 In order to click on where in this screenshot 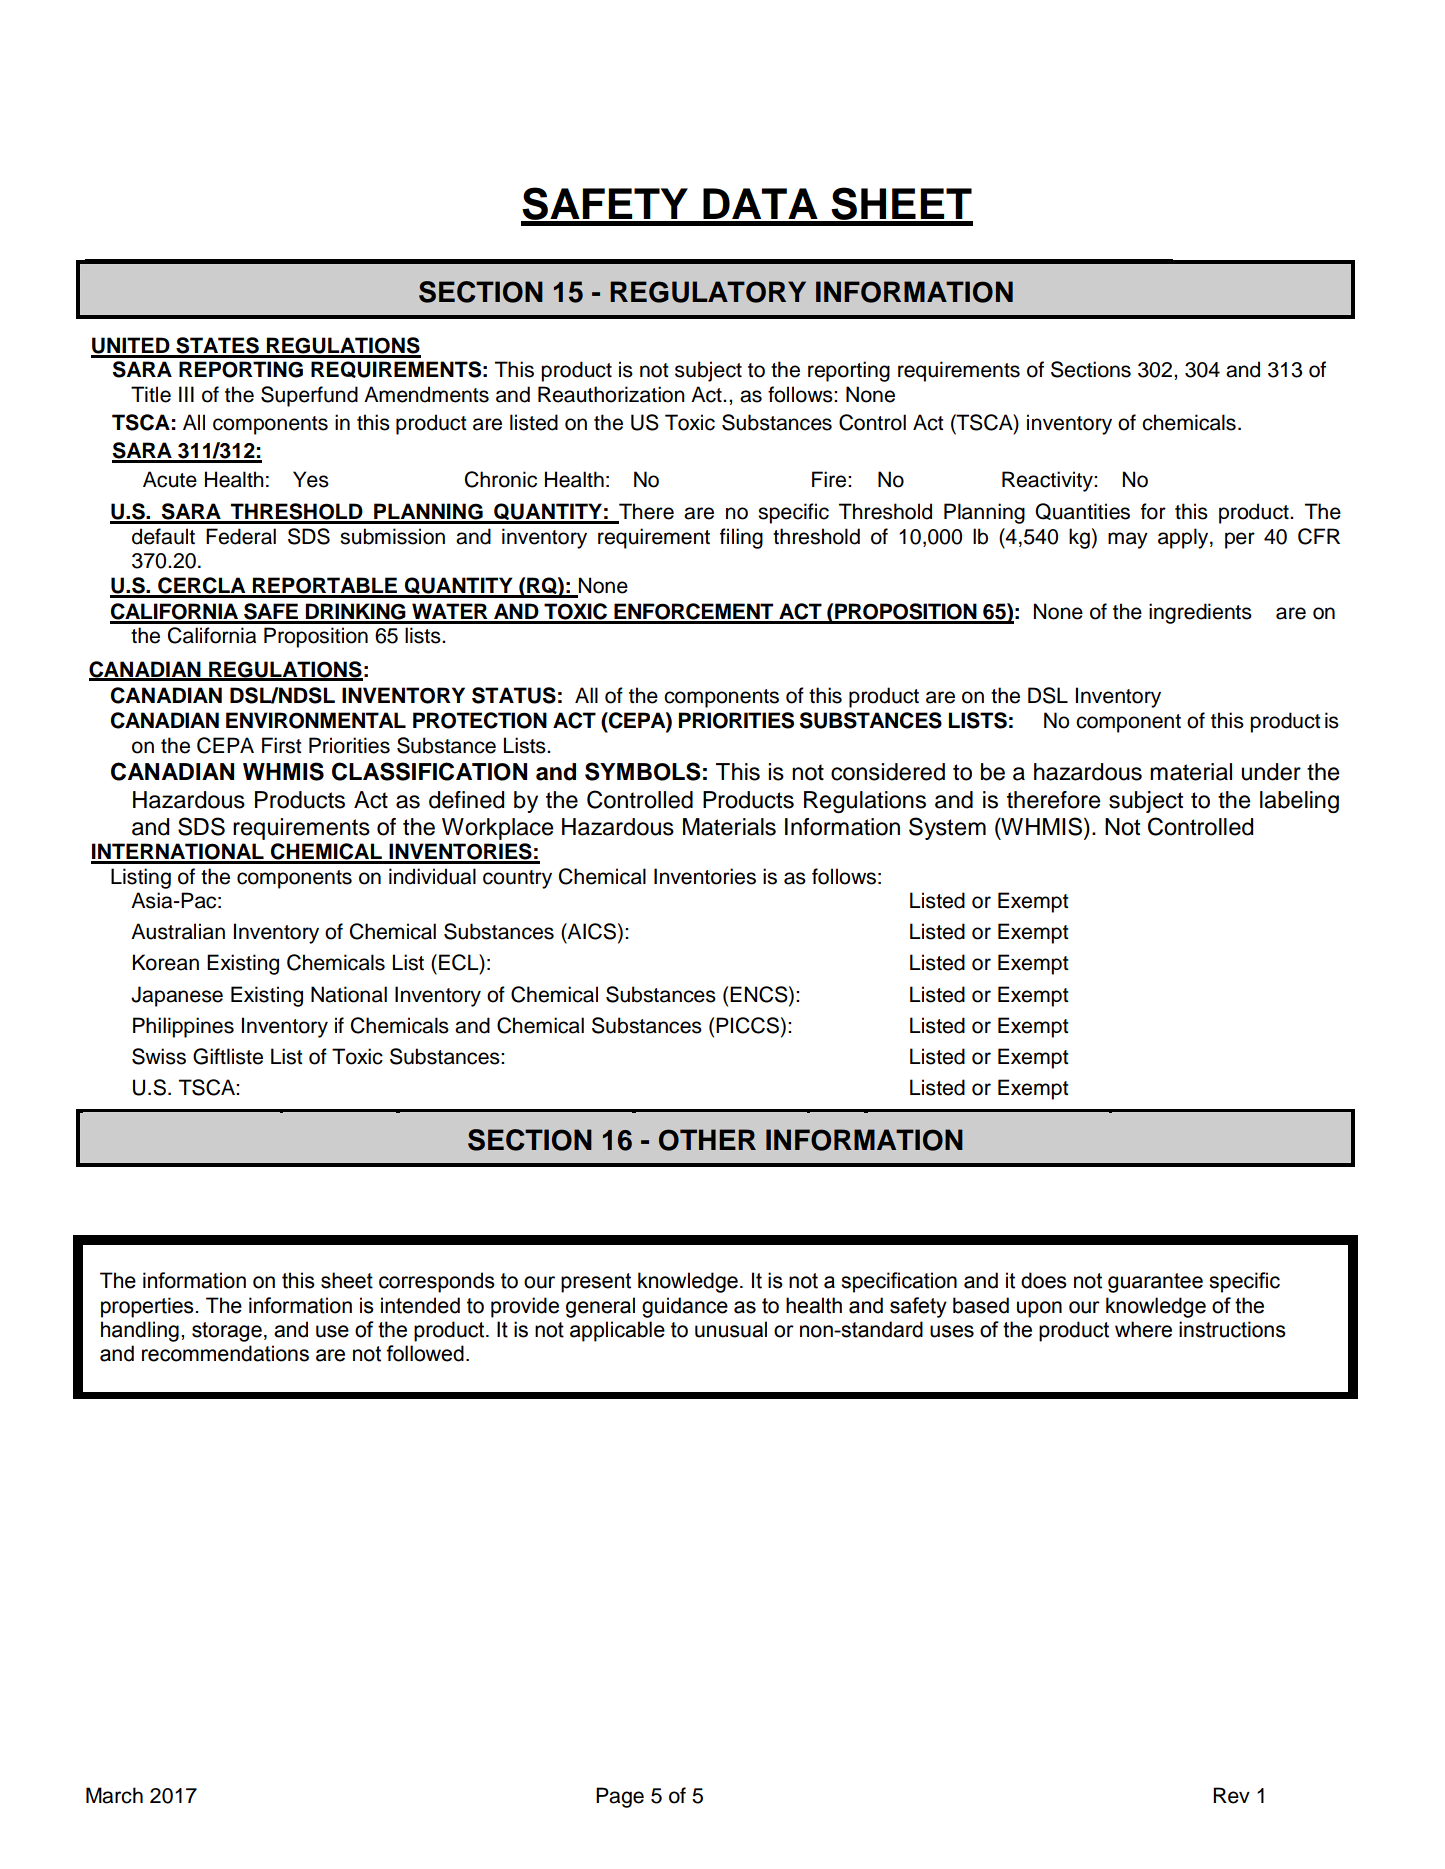, I will do `click(1143, 1329)`.
